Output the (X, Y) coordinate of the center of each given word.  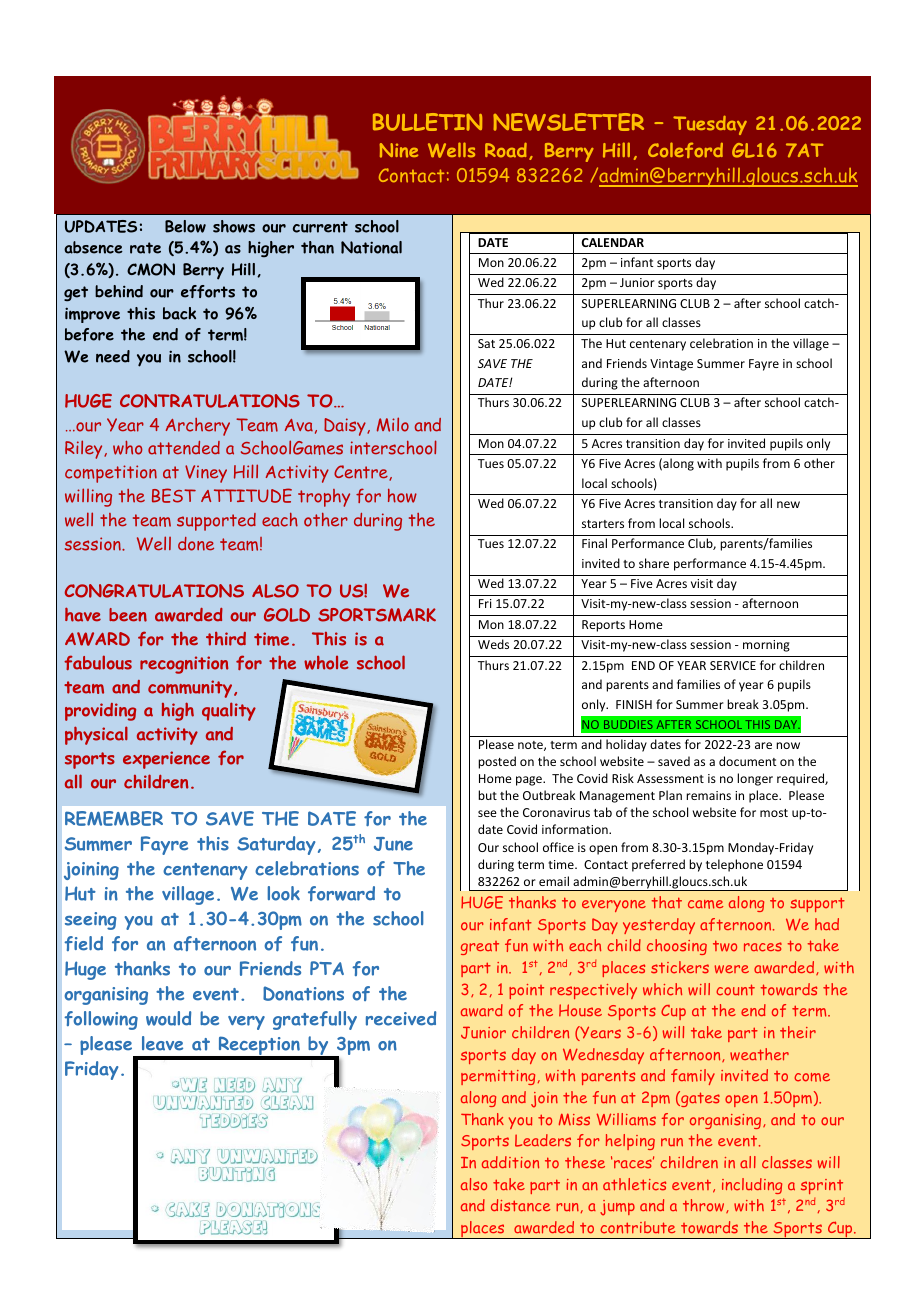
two (725, 946)
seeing (91, 921)
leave (162, 1043)
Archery (198, 427)
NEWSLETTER (568, 122)
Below (185, 226)
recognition (184, 665)
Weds (493, 644)
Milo (393, 424)
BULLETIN (427, 122)
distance (520, 1205)
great (480, 948)
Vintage (671, 365)
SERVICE (733, 665)
